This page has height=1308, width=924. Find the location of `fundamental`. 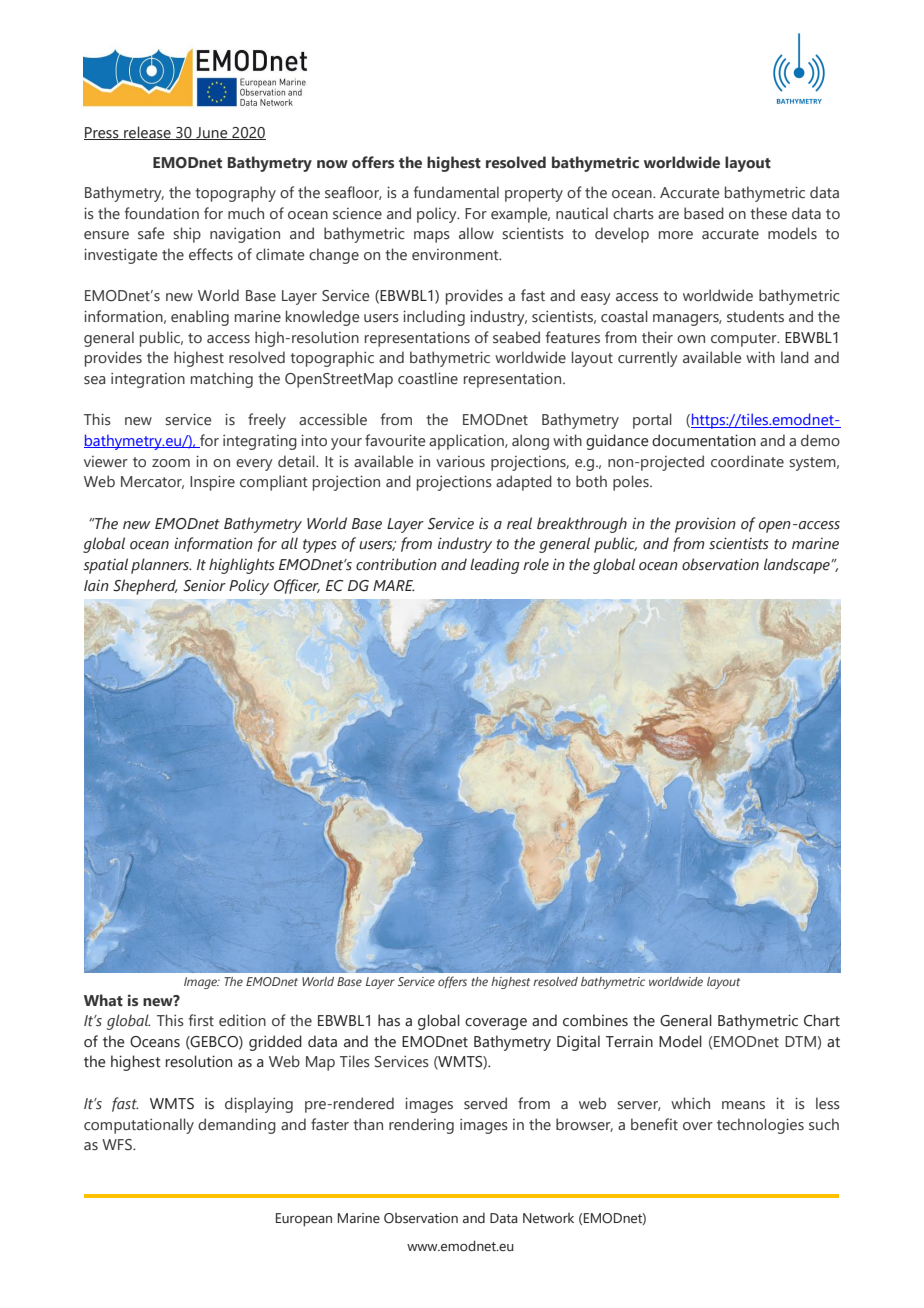

fundamental is located at coordinates (456, 192).
